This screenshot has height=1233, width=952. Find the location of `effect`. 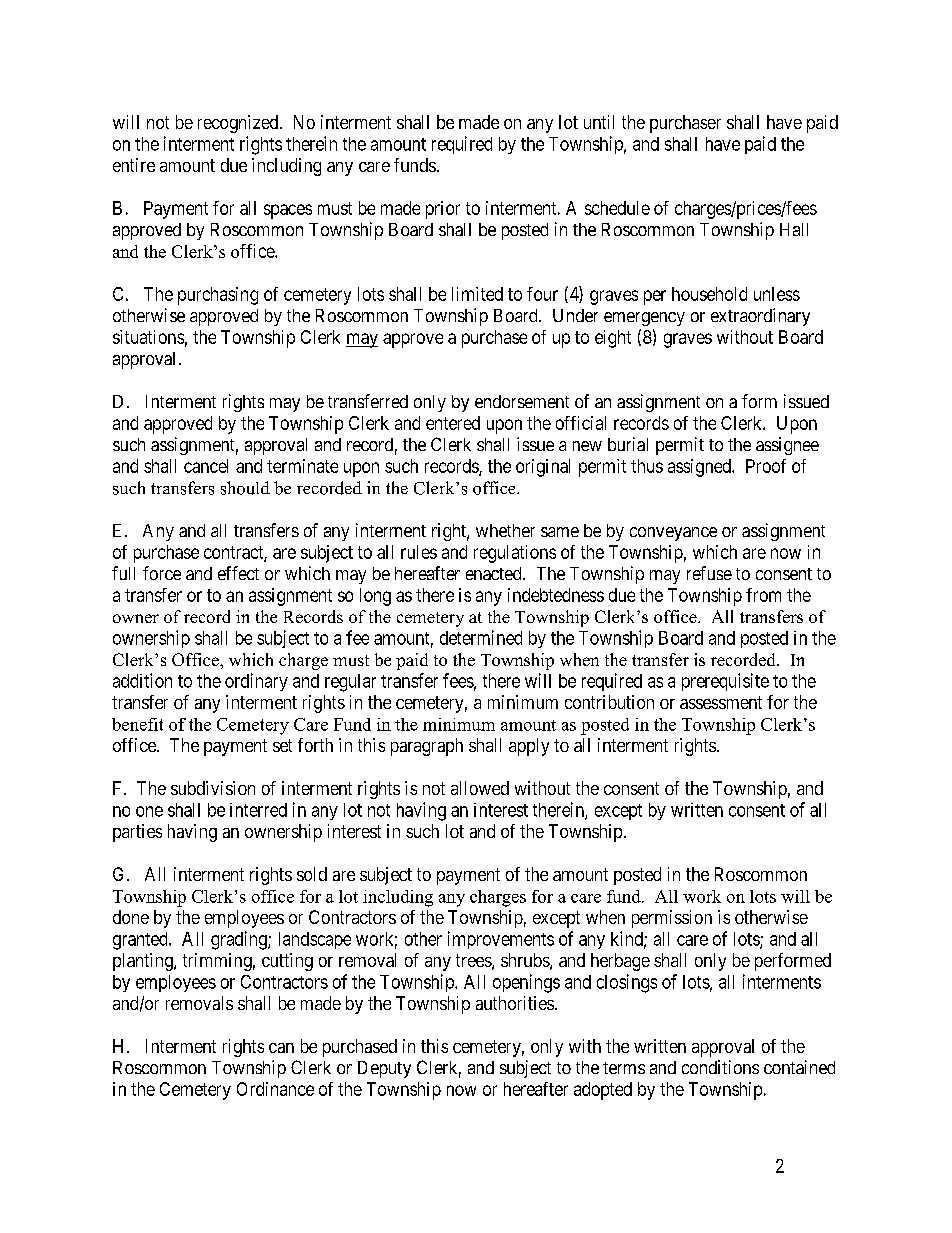

effect is located at coordinates (238, 573).
